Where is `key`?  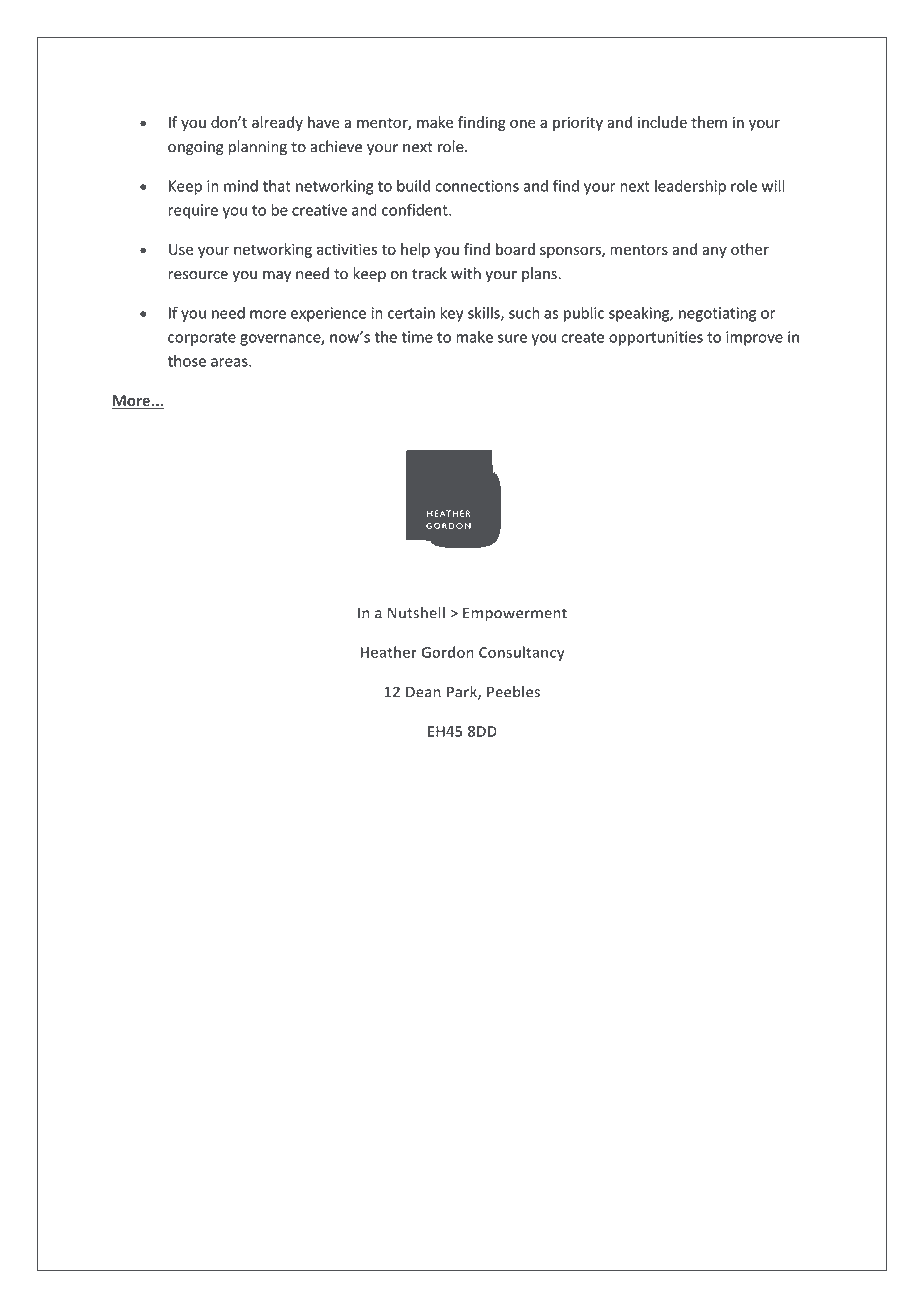 key is located at coordinates (452, 314).
